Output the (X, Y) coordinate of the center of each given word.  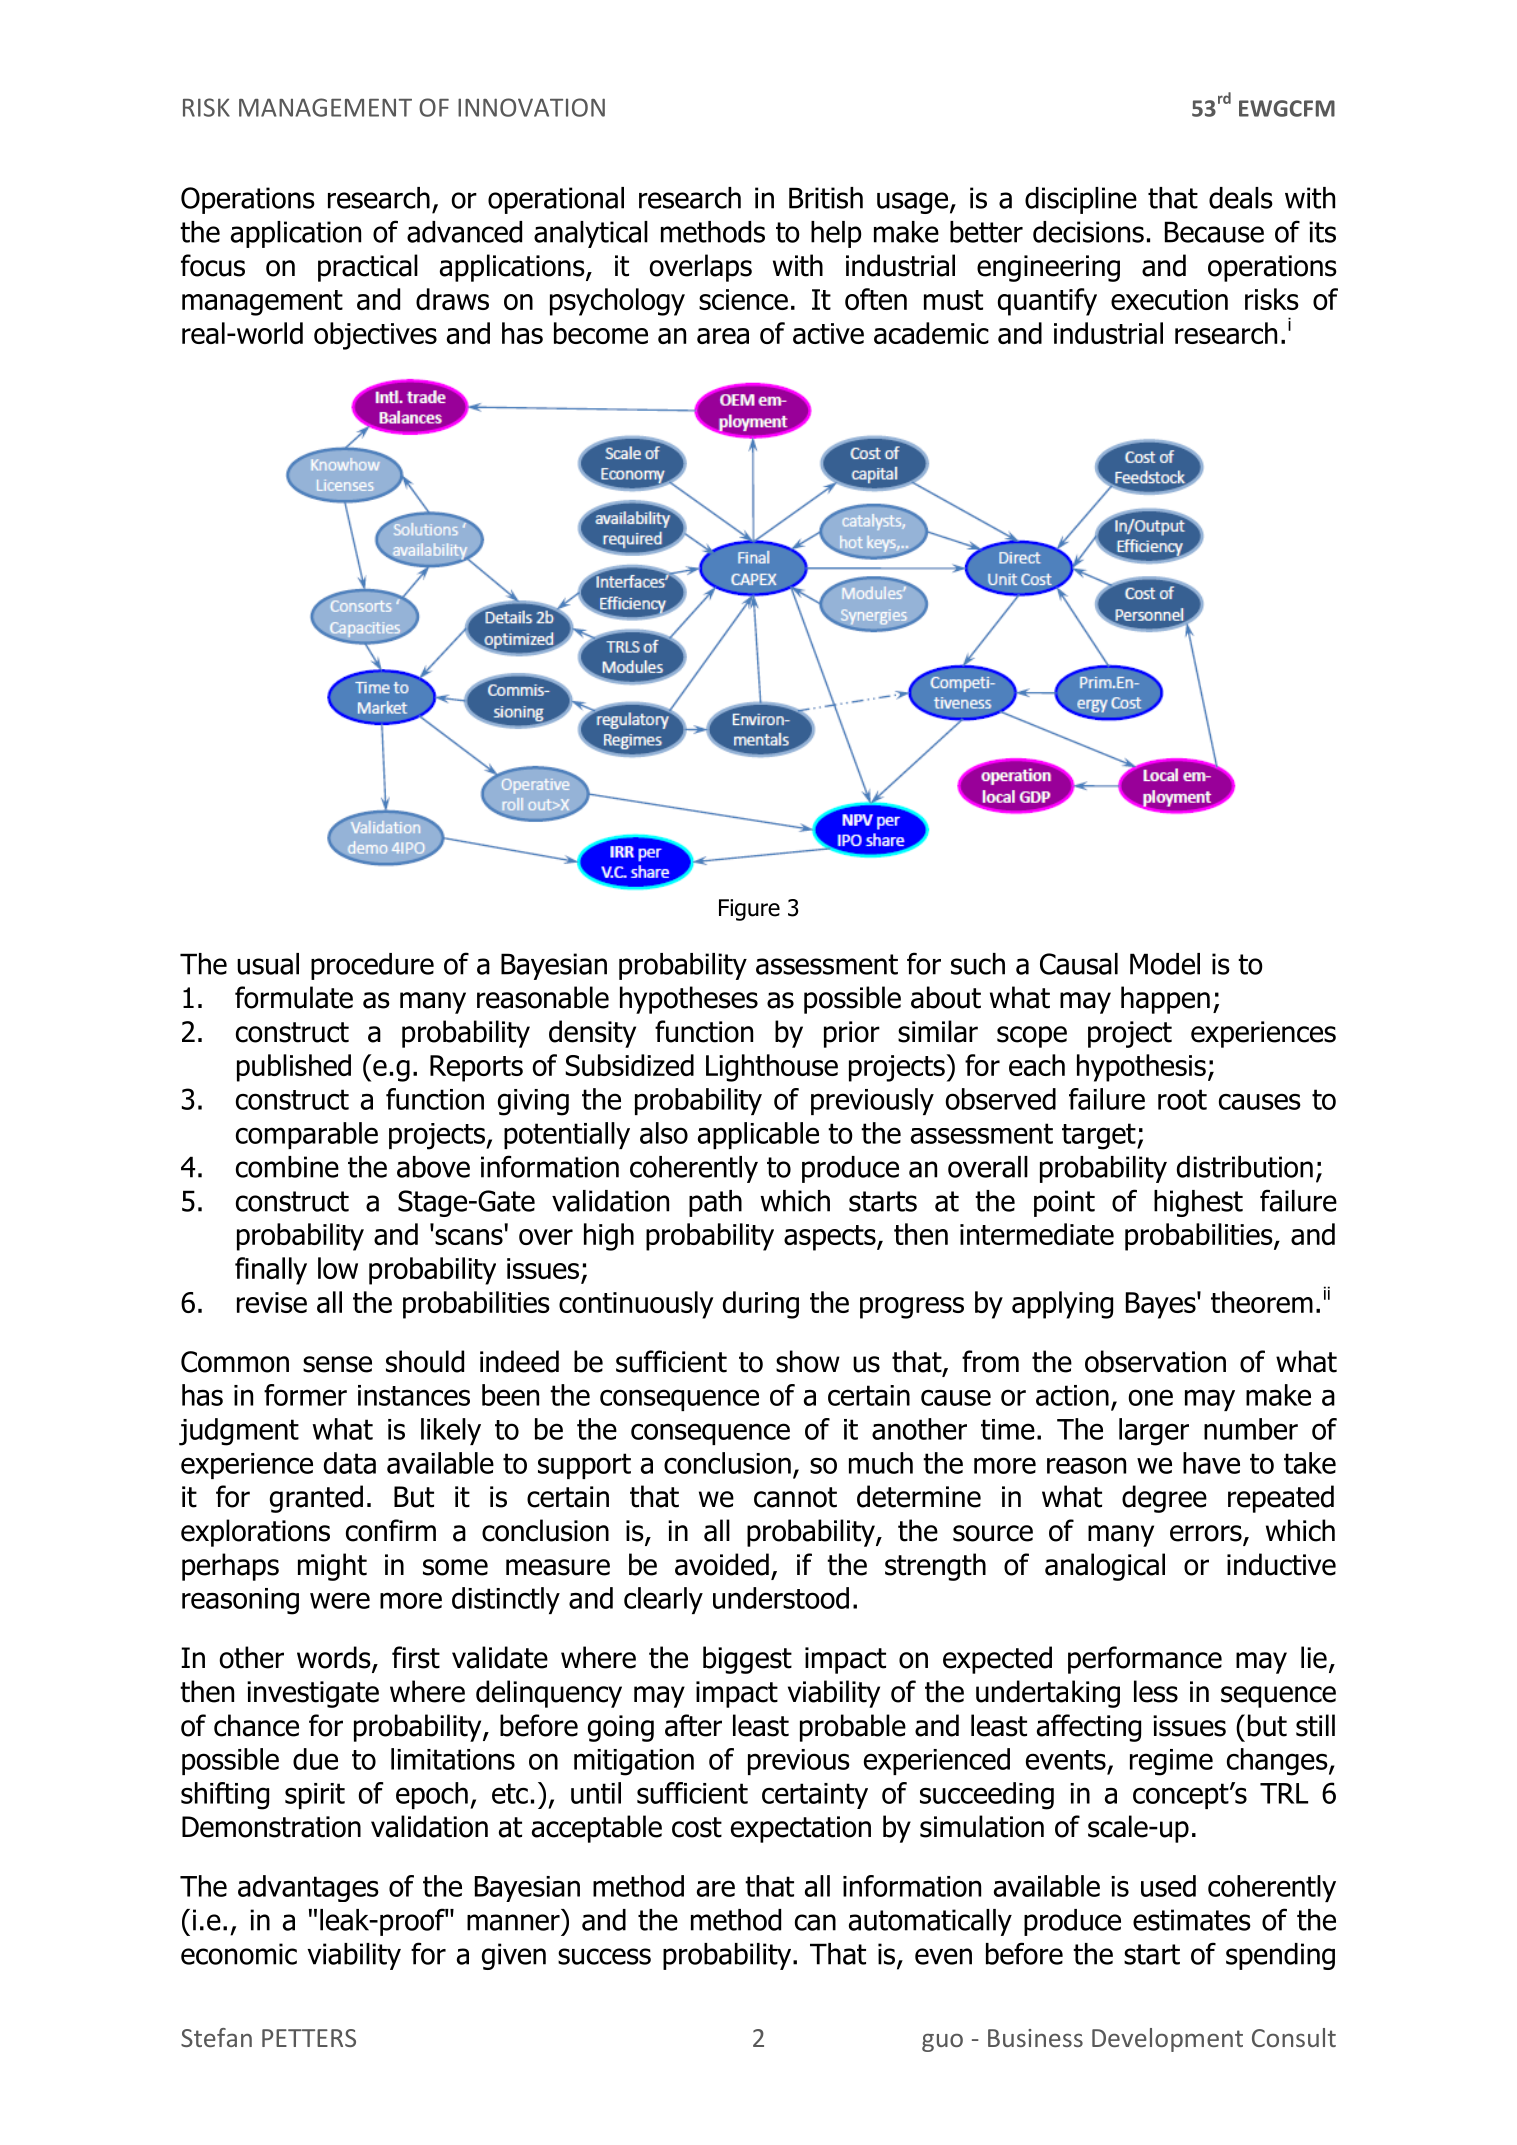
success (604, 1956)
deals (1241, 198)
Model (1165, 964)
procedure (372, 966)
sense (337, 1364)
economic (239, 1954)
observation (1155, 1361)
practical (368, 268)
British (826, 198)
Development (1167, 2040)
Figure (749, 910)
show (808, 1361)
